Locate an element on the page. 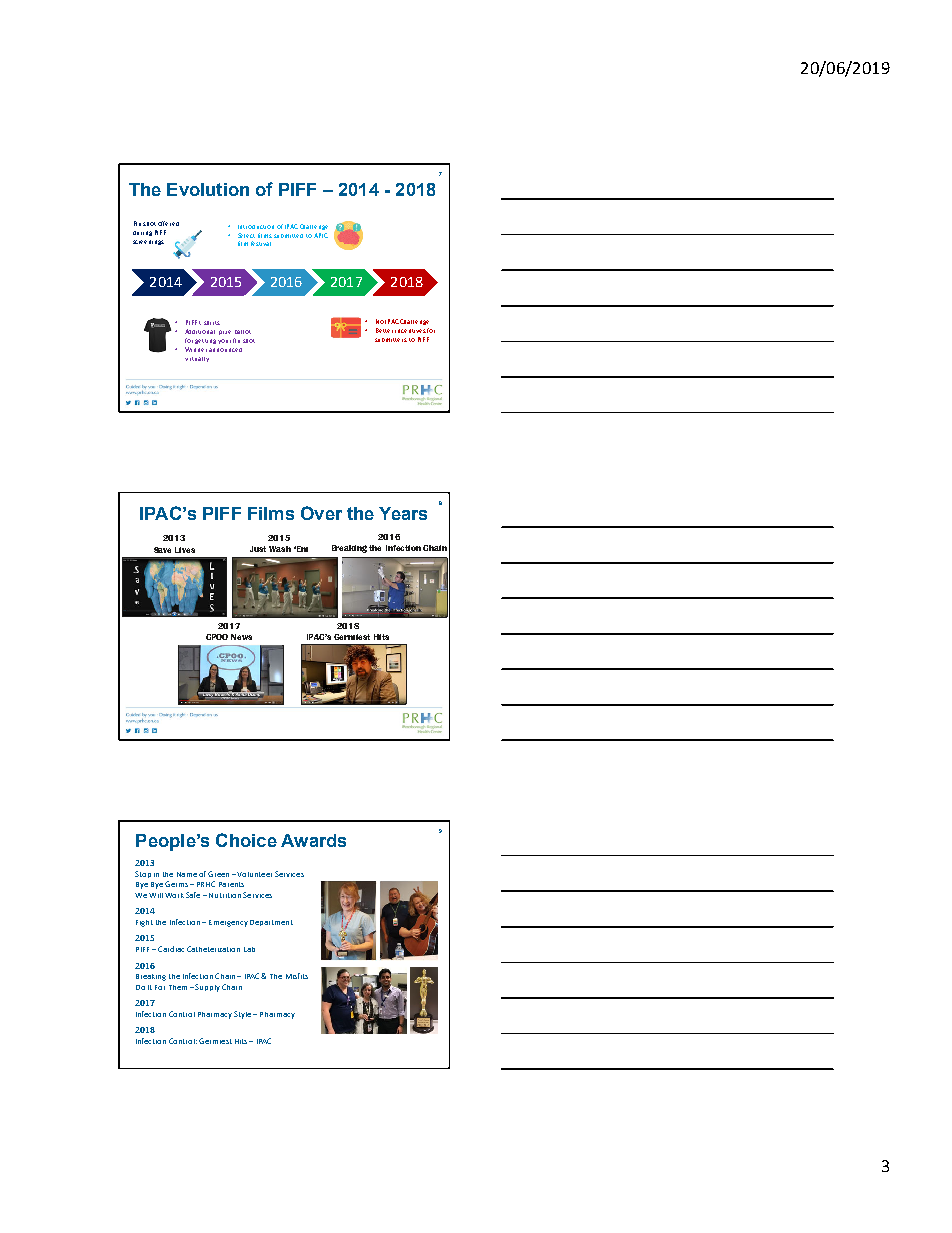  Better is located at coordinates (384, 330).
